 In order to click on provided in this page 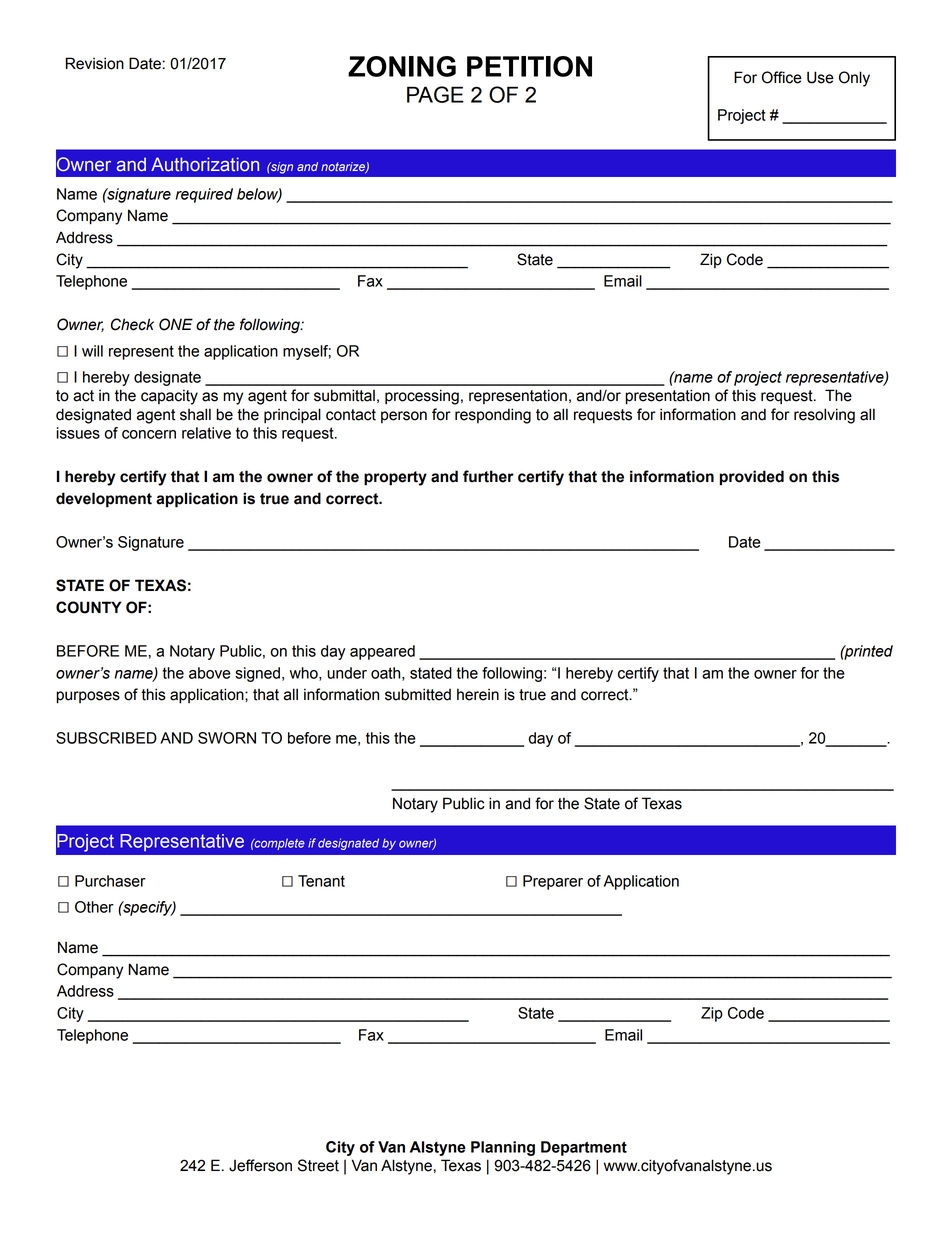, I will do `click(752, 478)`.
